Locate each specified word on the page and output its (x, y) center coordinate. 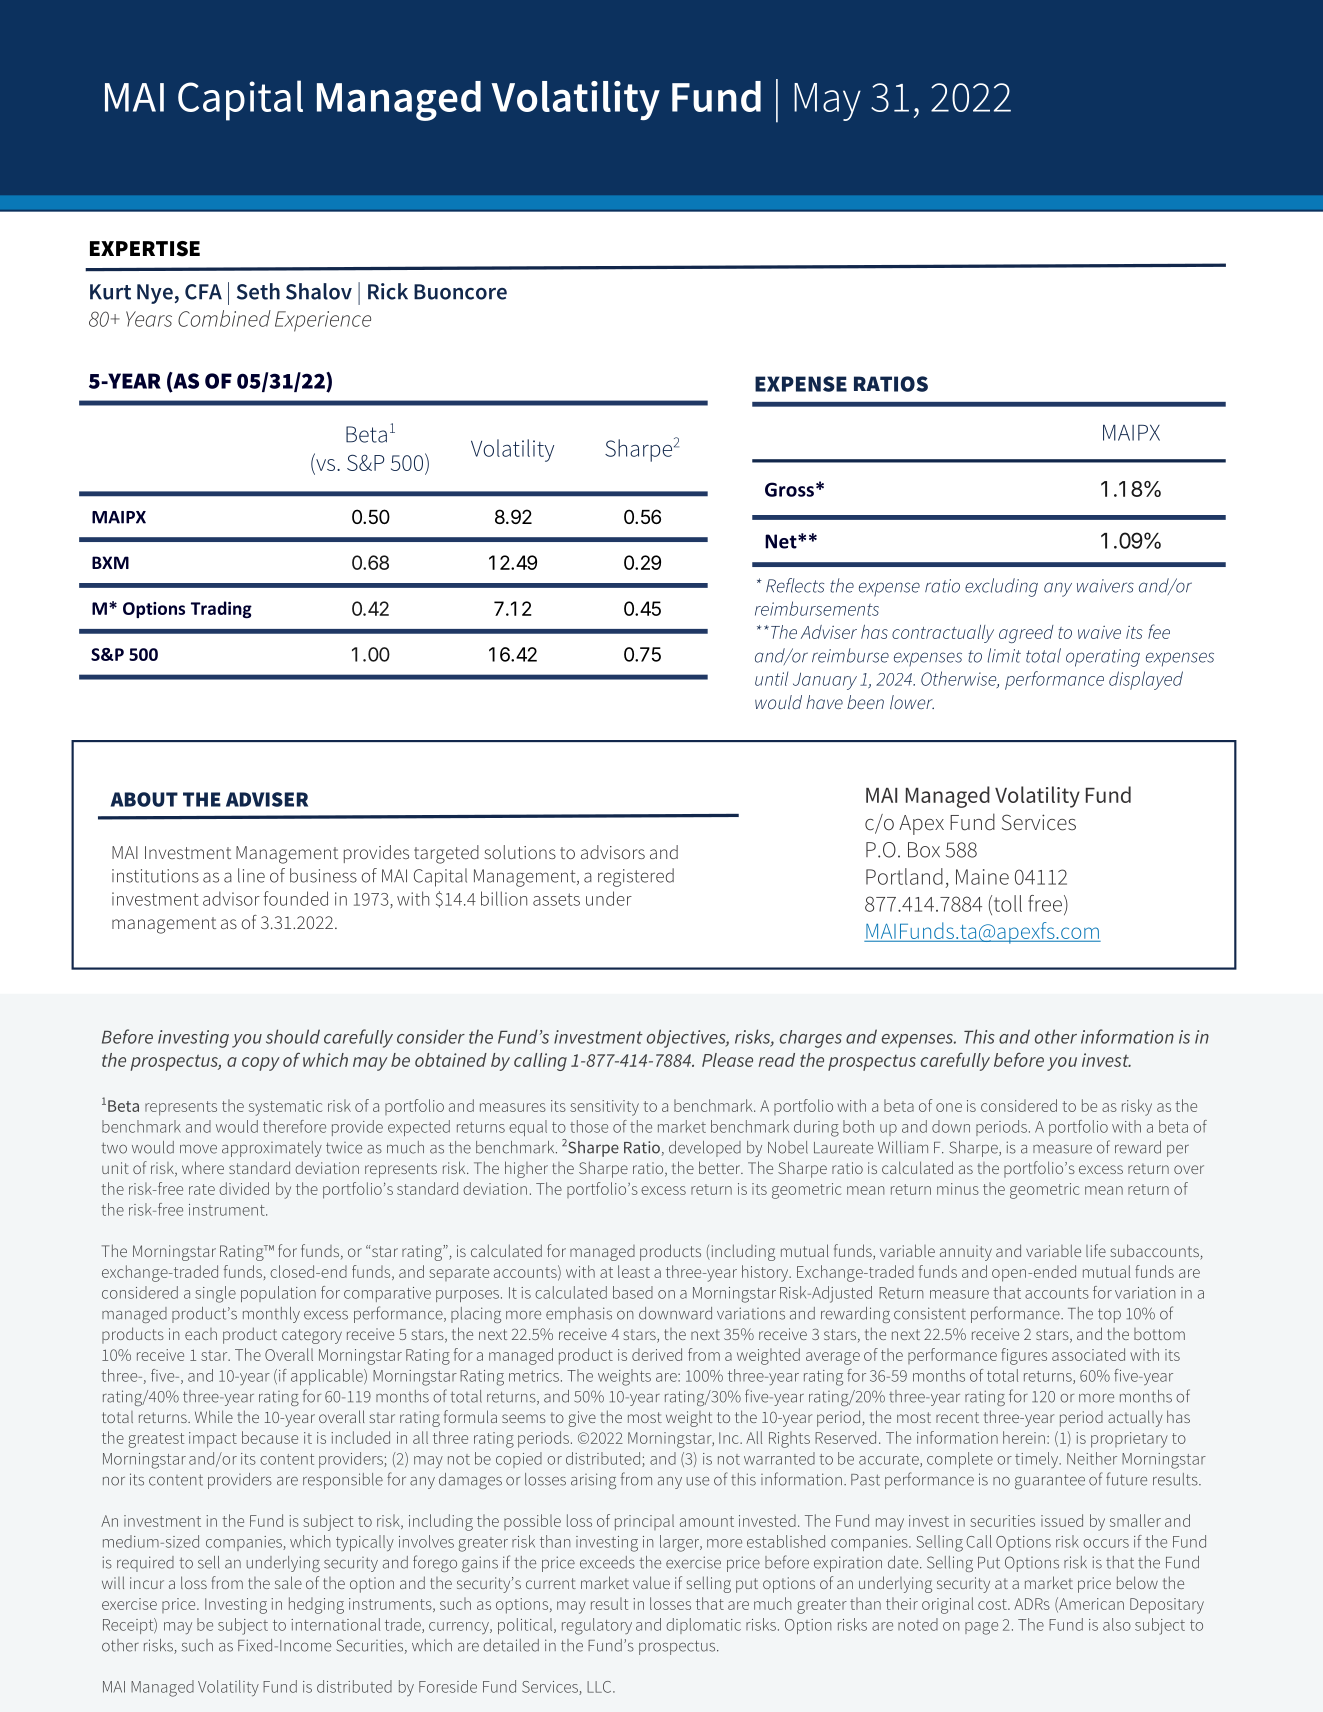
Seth (258, 291)
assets (556, 899)
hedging (316, 1605)
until (771, 679)
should (293, 1036)
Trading (221, 610)
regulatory (597, 1626)
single (215, 1294)
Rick (388, 291)
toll (1006, 904)
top (1109, 1315)
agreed (1026, 634)
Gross (789, 489)
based (633, 1292)
